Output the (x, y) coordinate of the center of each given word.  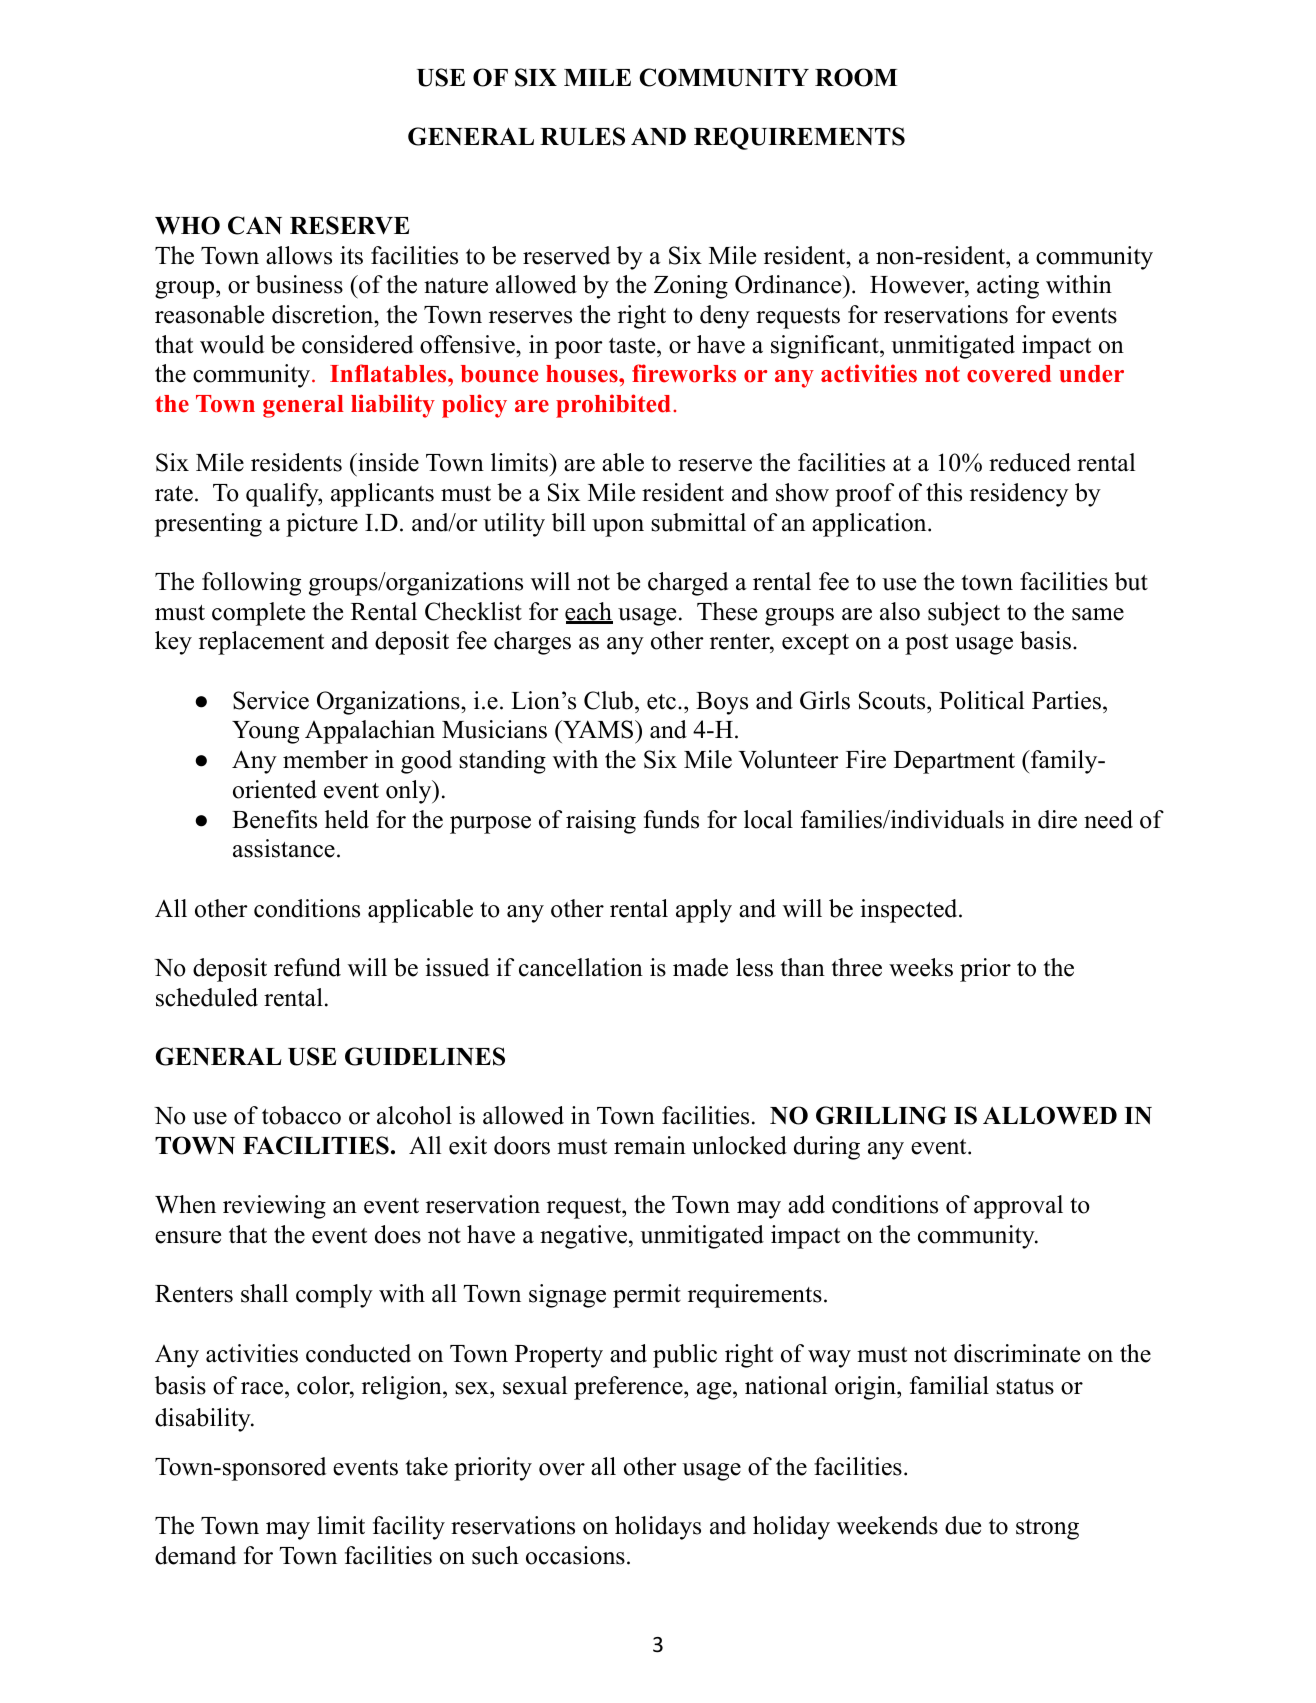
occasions (575, 1555)
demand (196, 1555)
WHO (187, 225)
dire (1057, 819)
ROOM (856, 77)
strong (1047, 1529)
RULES (582, 136)
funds (671, 819)
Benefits (274, 819)
